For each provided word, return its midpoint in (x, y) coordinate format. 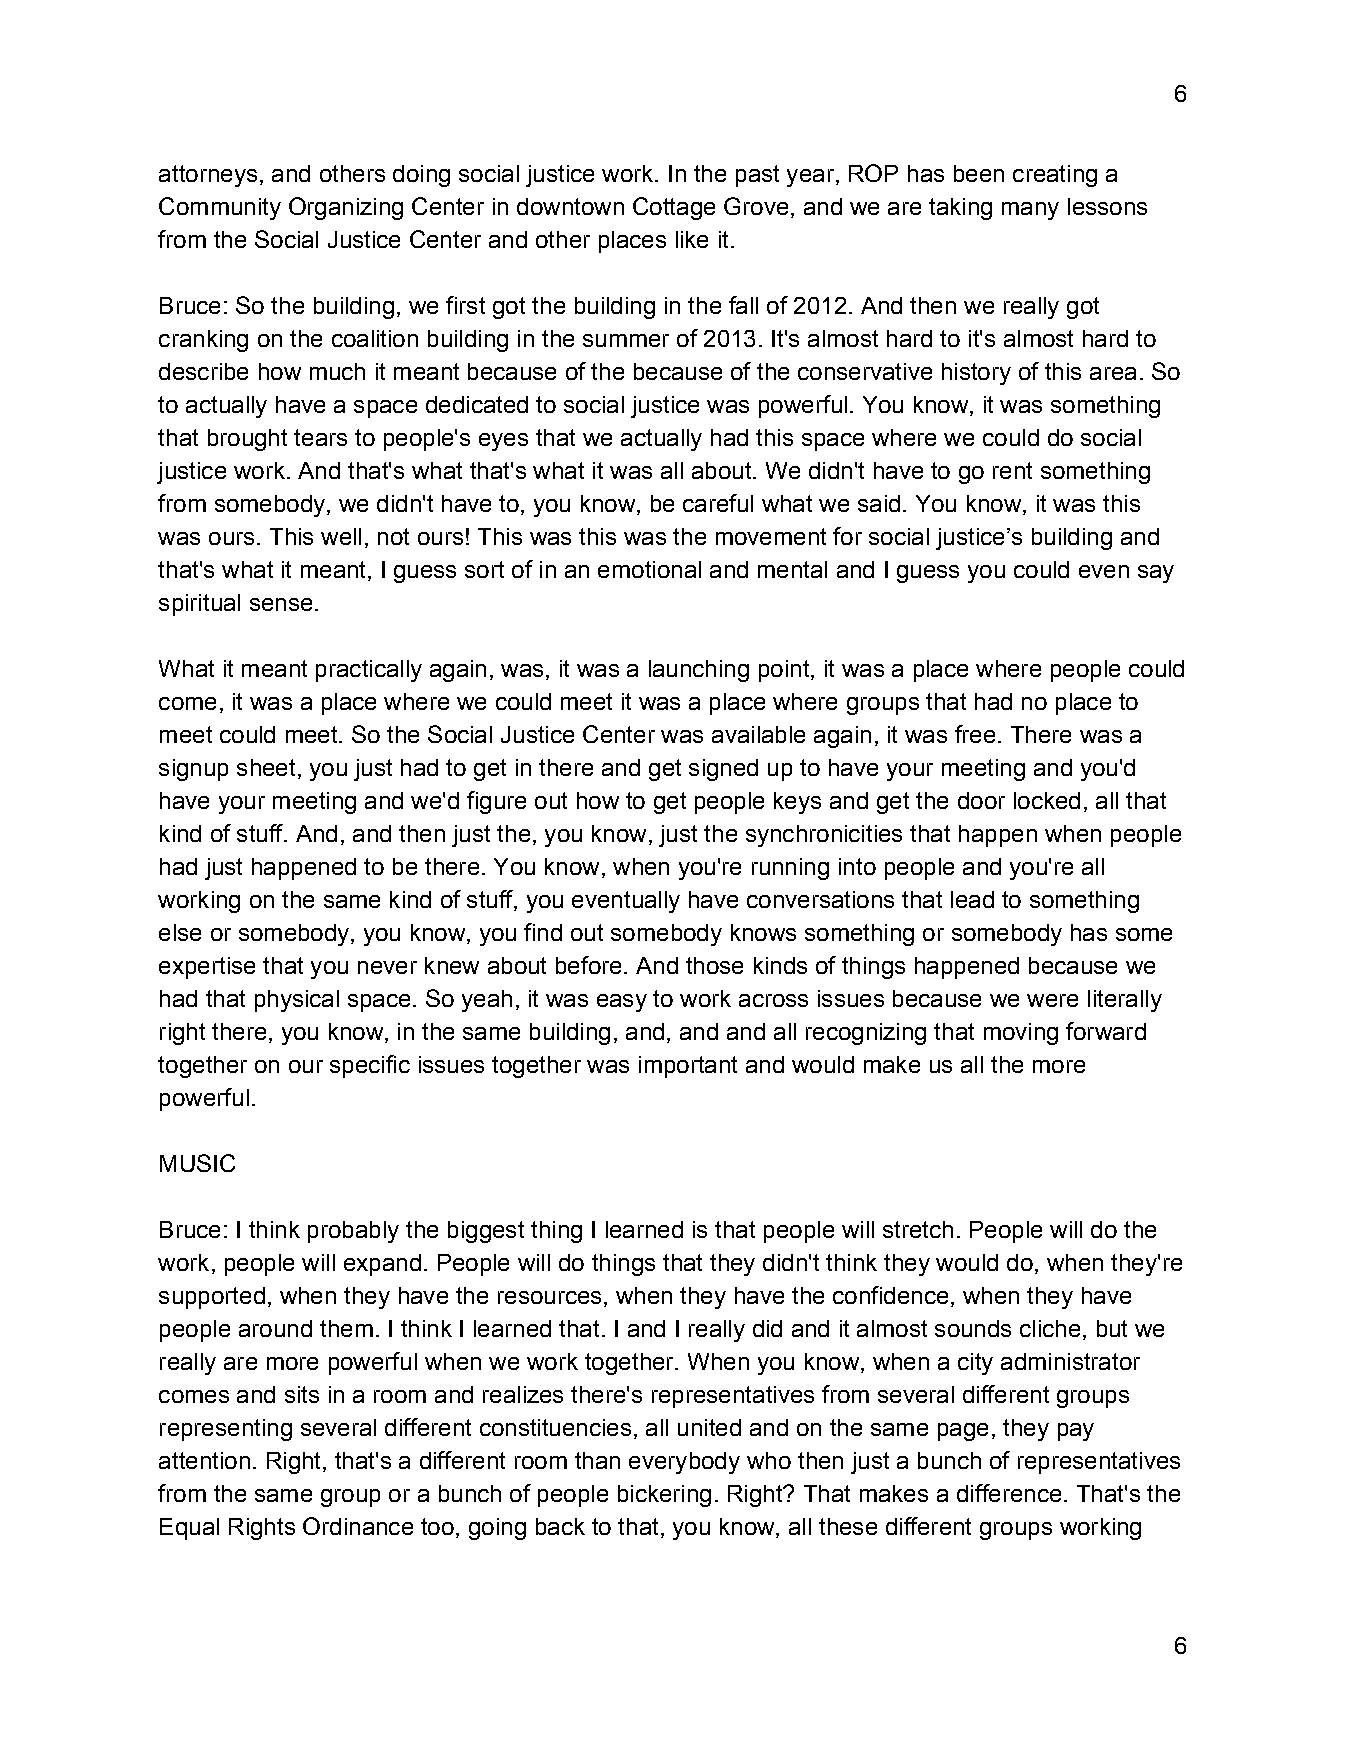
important (688, 1067)
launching (699, 671)
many (1030, 211)
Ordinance (358, 1526)
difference (1009, 1493)
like (692, 239)
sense (281, 604)
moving (1021, 1034)
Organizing (346, 208)
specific (370, 1066)
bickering (664, 1496)
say (1156, 574)
